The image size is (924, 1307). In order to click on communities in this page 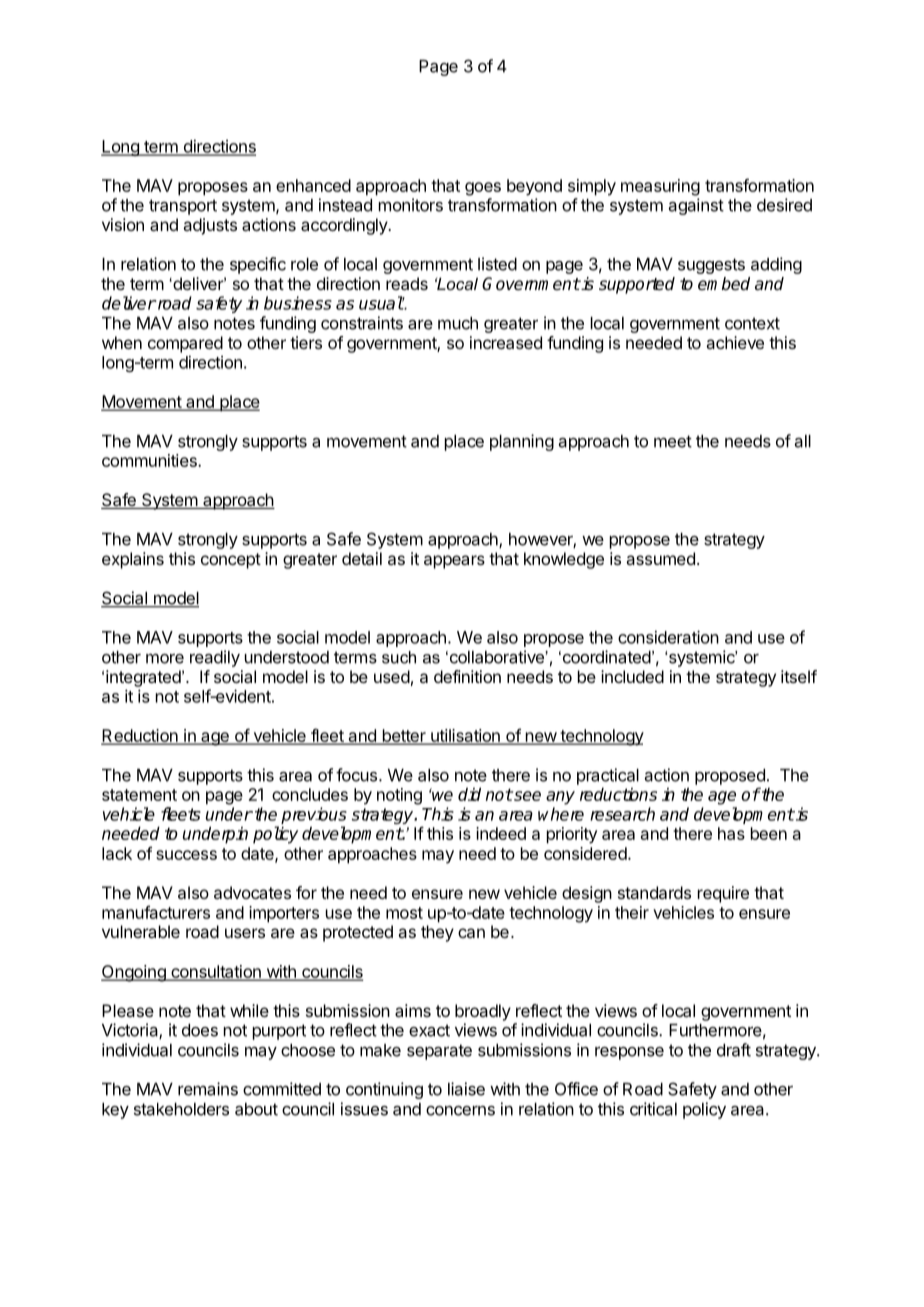, I will do `click(150, 460)`.
